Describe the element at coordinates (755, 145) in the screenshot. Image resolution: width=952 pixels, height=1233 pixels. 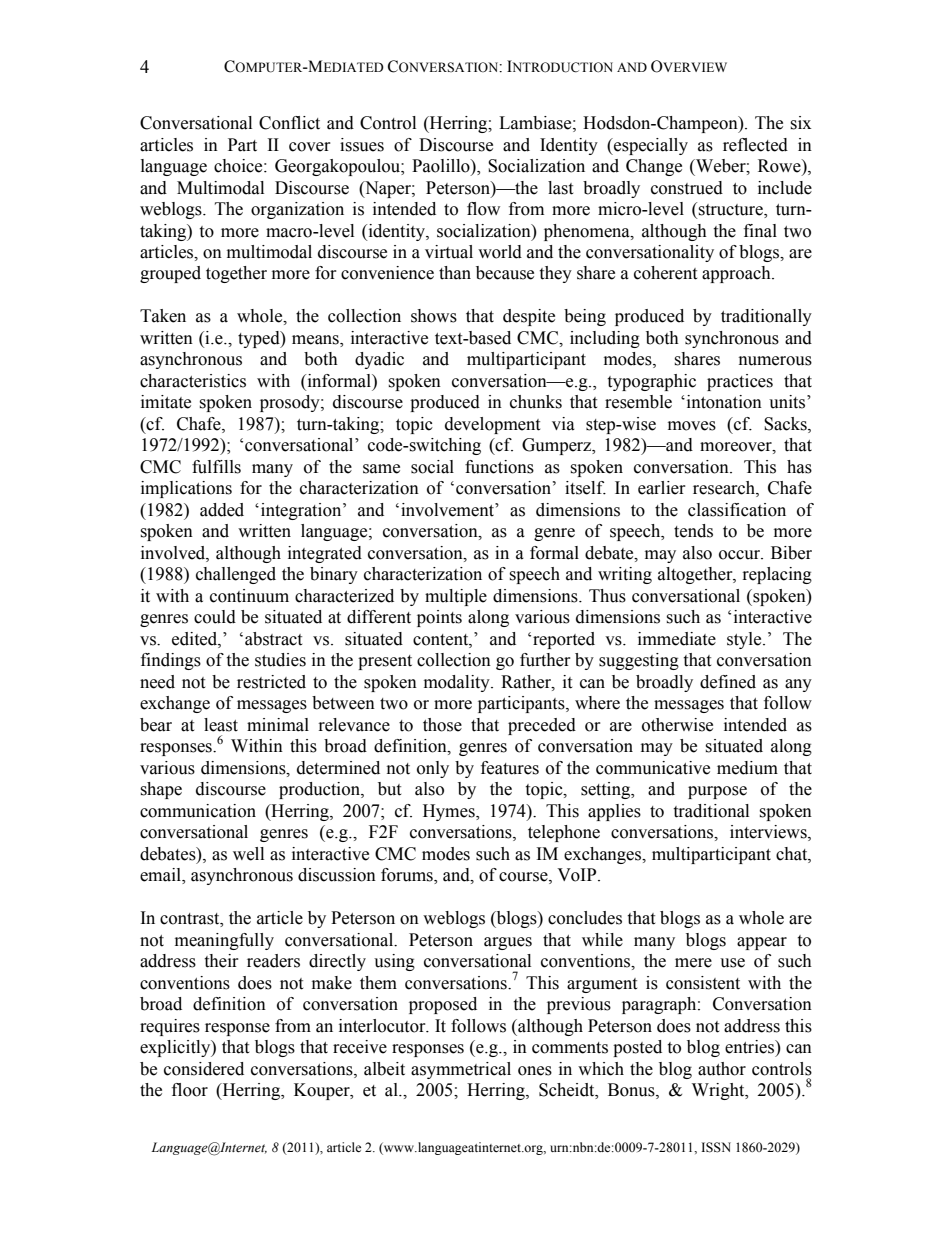
I see `reflected` at that location.
